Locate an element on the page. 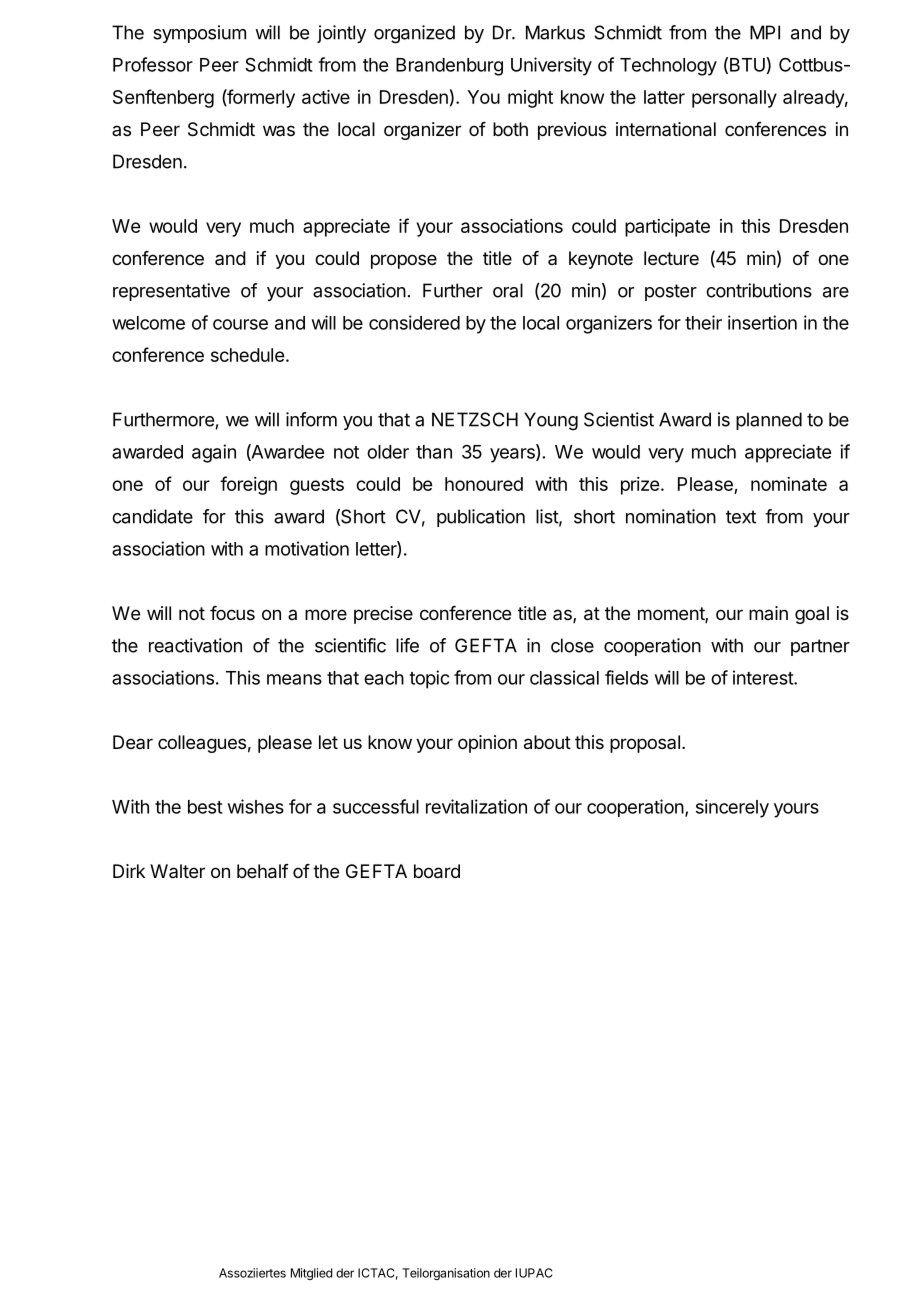 The image size is (924, 1308). IUPAC is located at coordinates (534, 1273).
